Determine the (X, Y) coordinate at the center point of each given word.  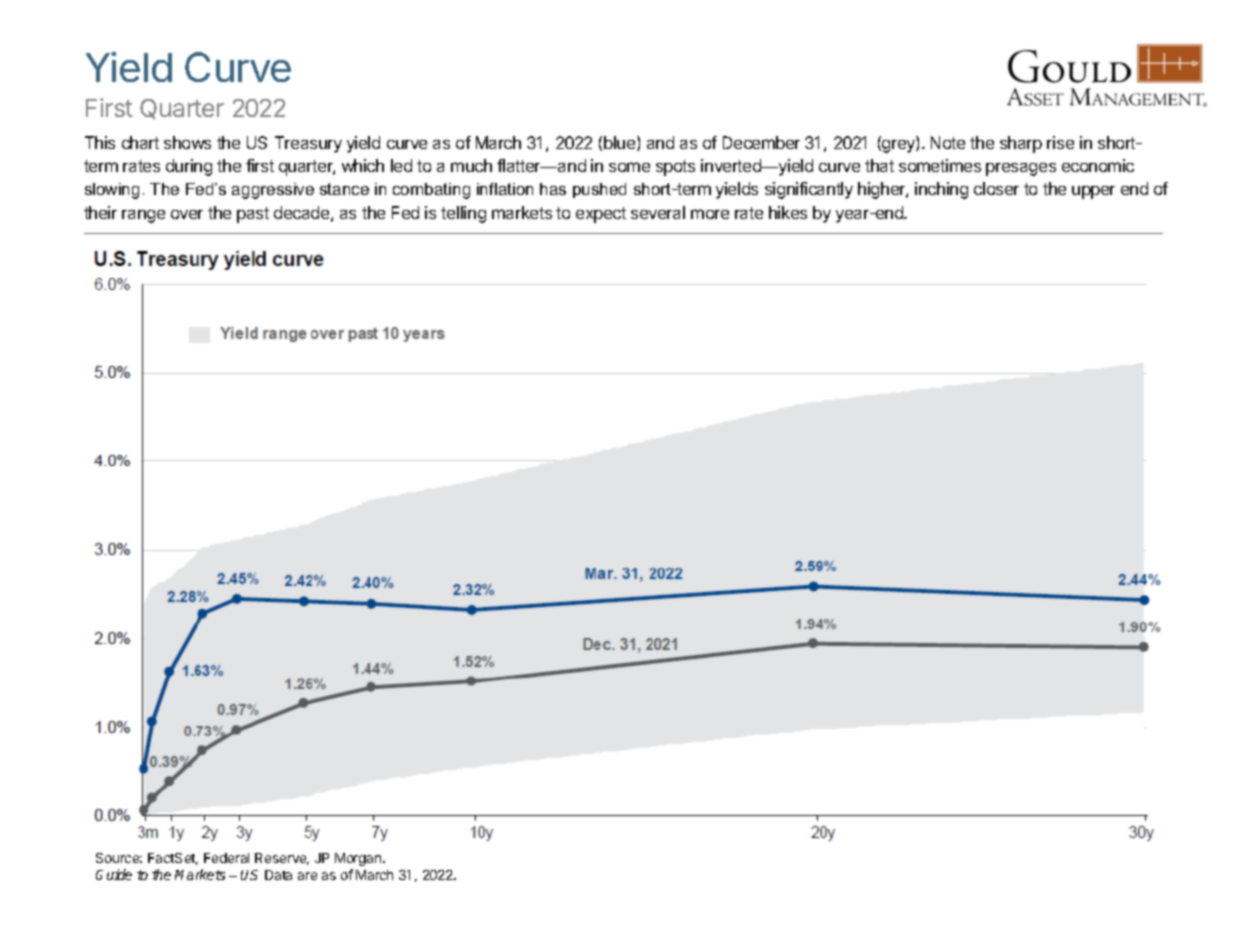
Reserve (282, 859)
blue (621, 143)
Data (278, 875)
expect (601, 215)
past (253, 215)
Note (948, 142)
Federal (226, 858)
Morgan (359, 859)
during (189, 167)
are (307, 876)
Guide (114, 874)
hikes (788, 212)
